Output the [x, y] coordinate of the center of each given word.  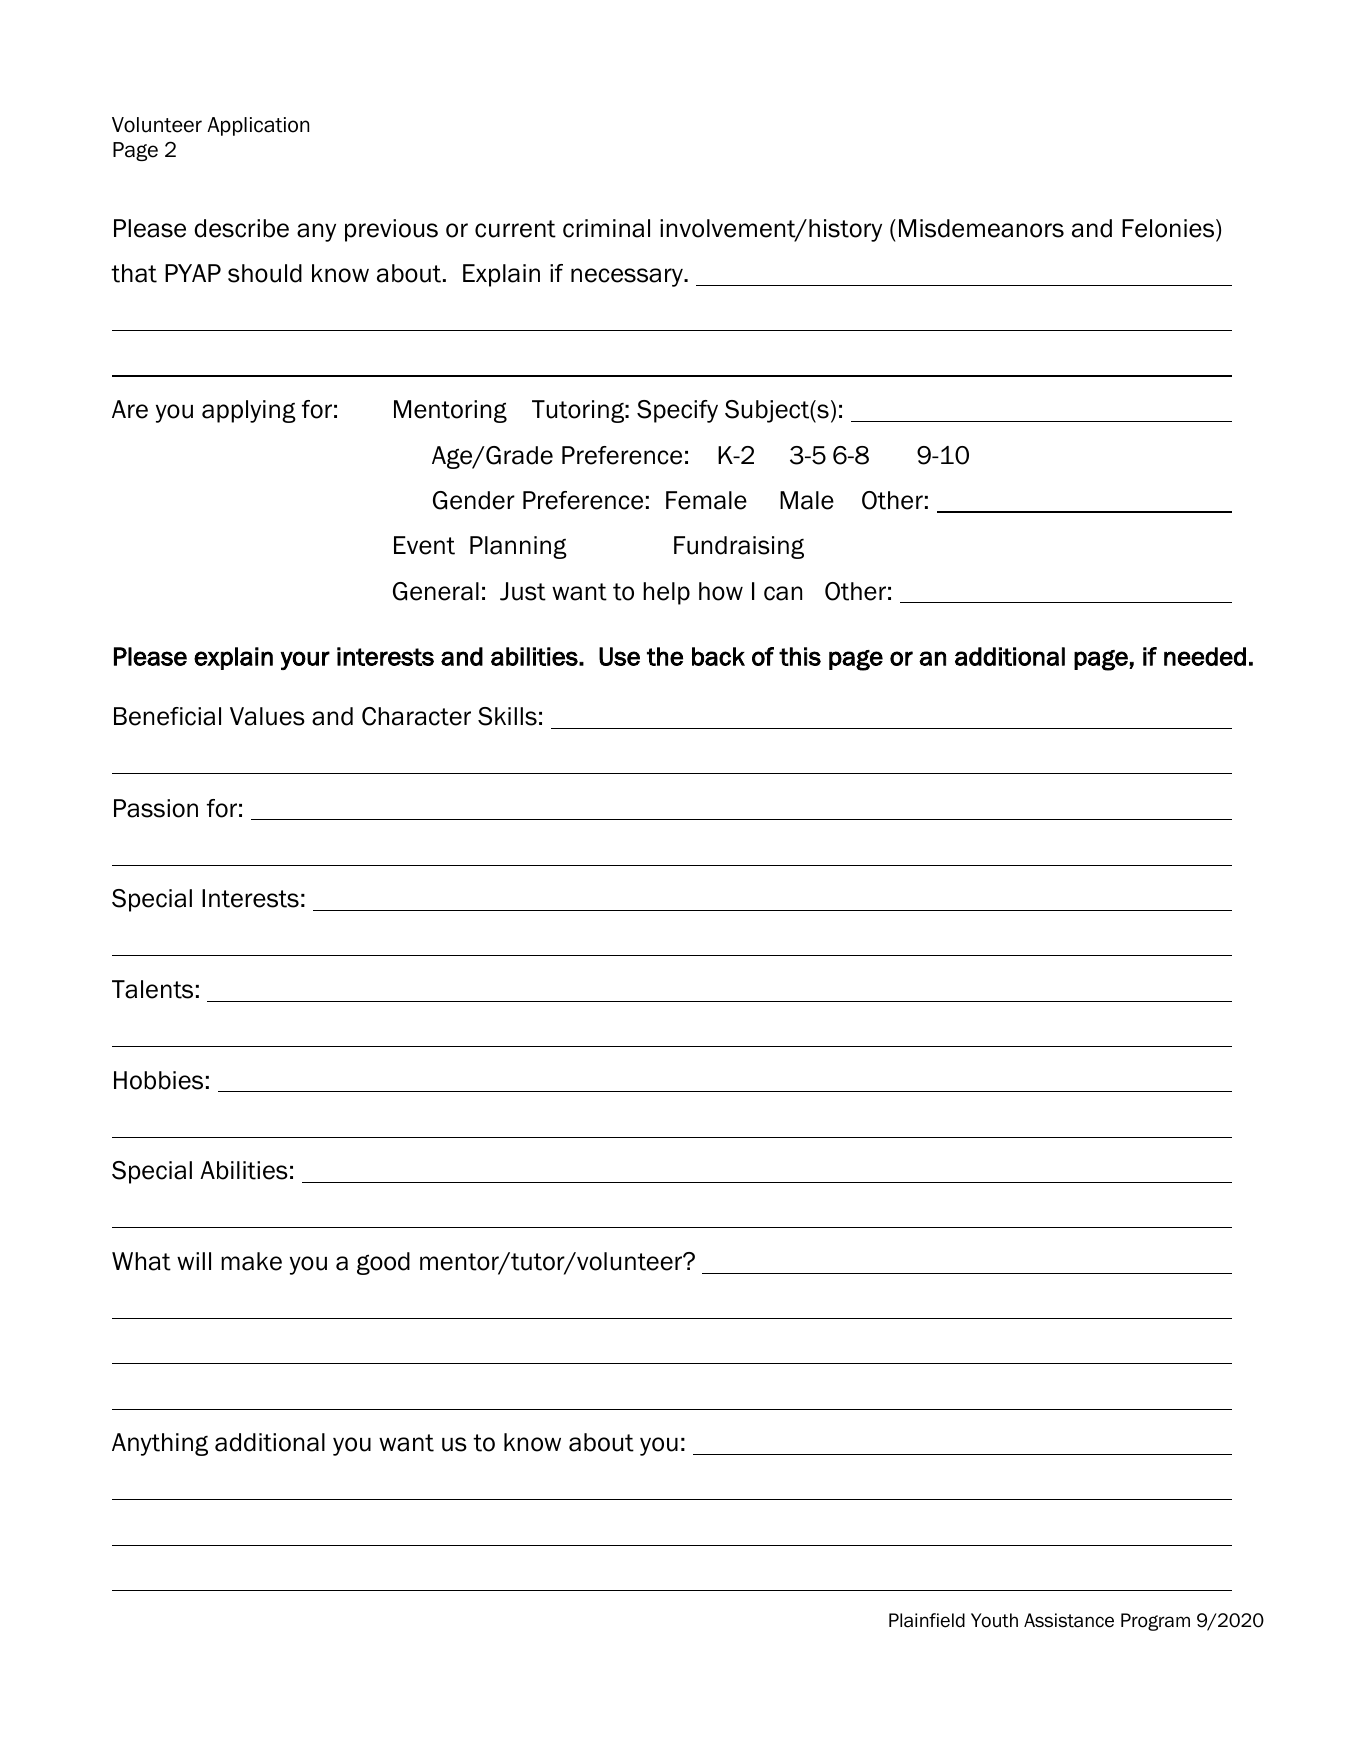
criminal [606, 228]
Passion [156, 808]
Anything [160, 1444]
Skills [507, 716]
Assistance [1069, 1620]
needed [1205, 656]
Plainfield [927, 1620]
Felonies [1169, 228]
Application [258, 126]
